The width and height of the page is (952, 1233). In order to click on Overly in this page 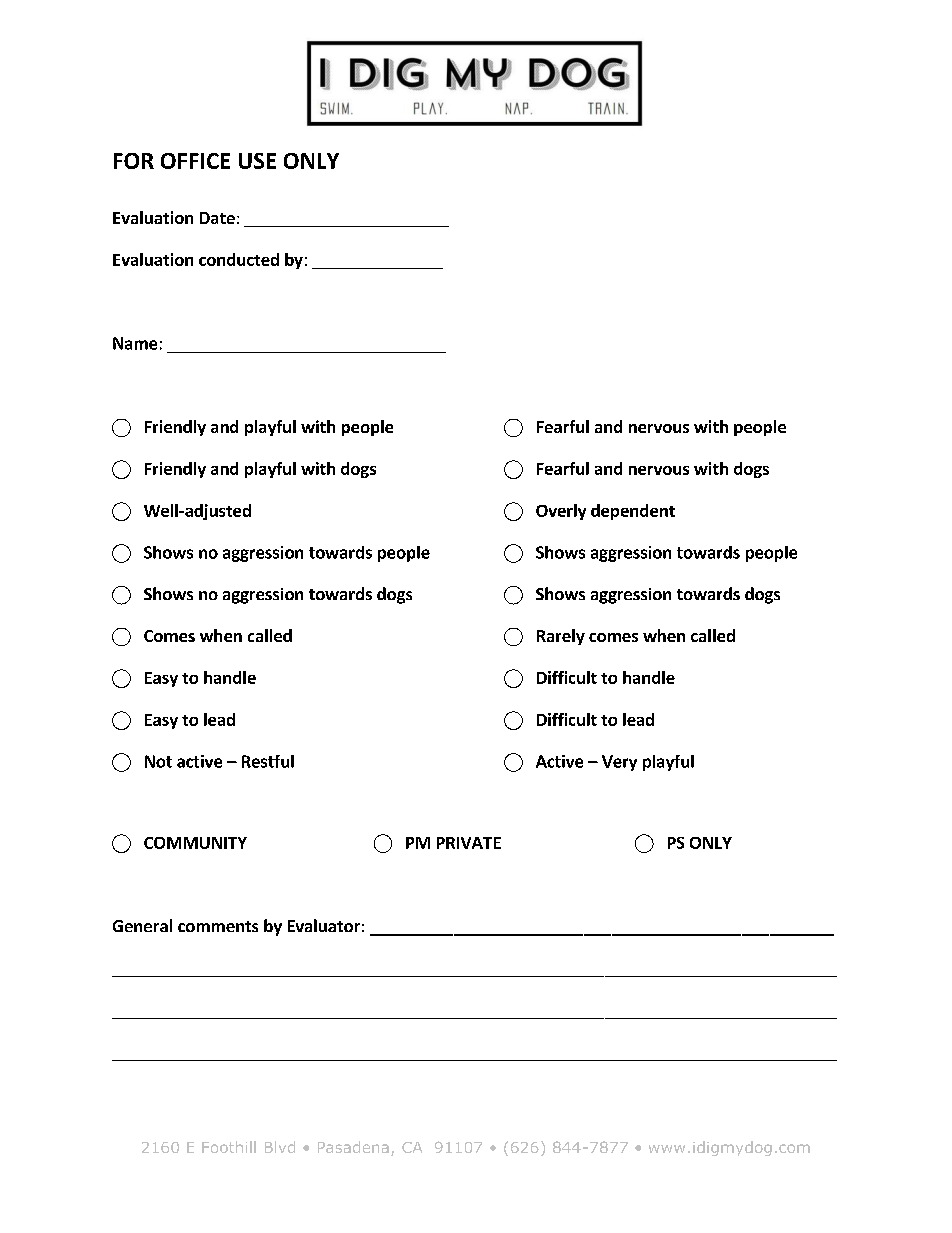, I will do `click(561, 512)`.
